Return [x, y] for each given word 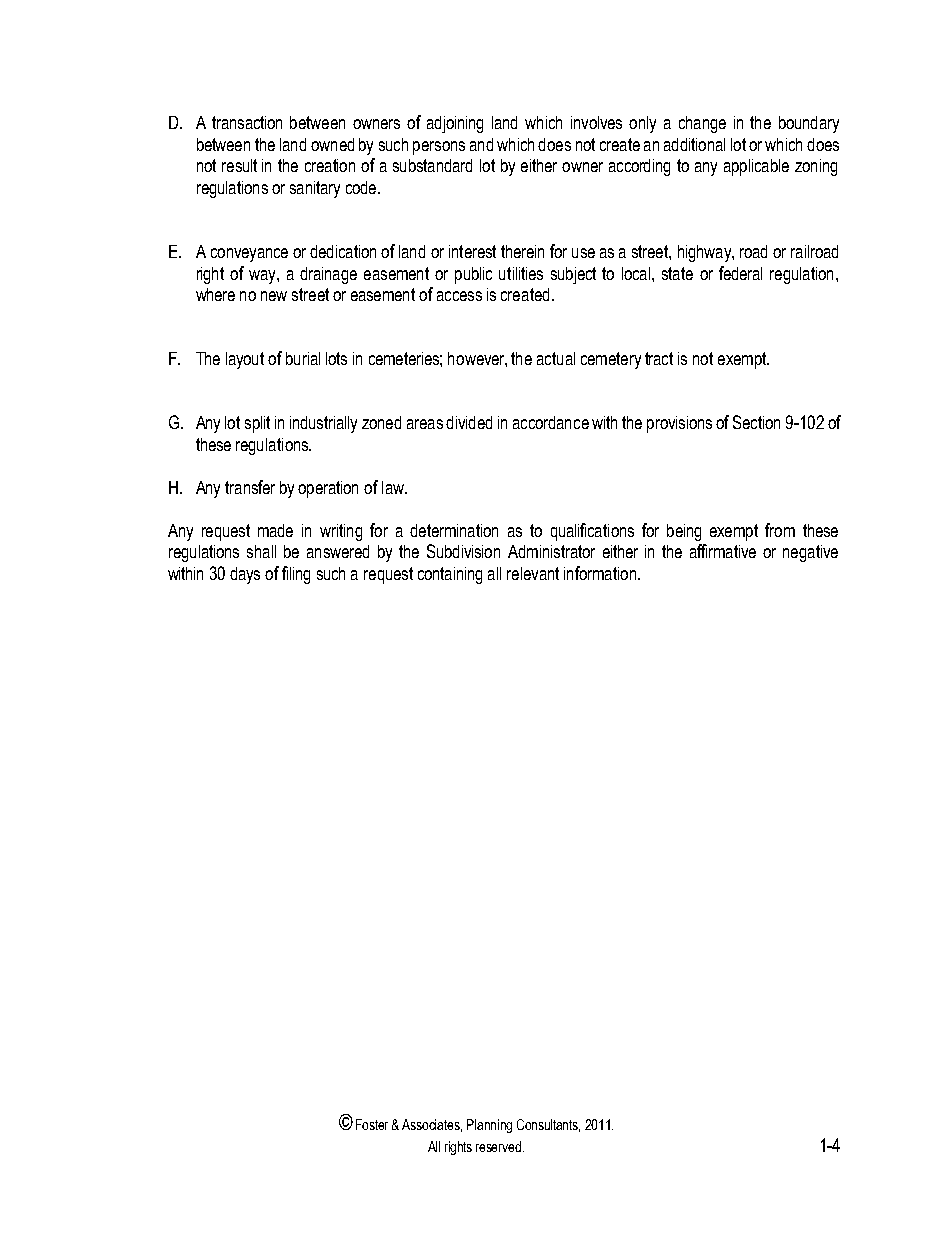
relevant [533, 573]
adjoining [455, 124]
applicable [756, 167]
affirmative [723, 551]
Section [756, 422]
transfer [250, 487]
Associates [432, 1125]
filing [296, 575]
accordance [551, 422]
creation [330, 165]
